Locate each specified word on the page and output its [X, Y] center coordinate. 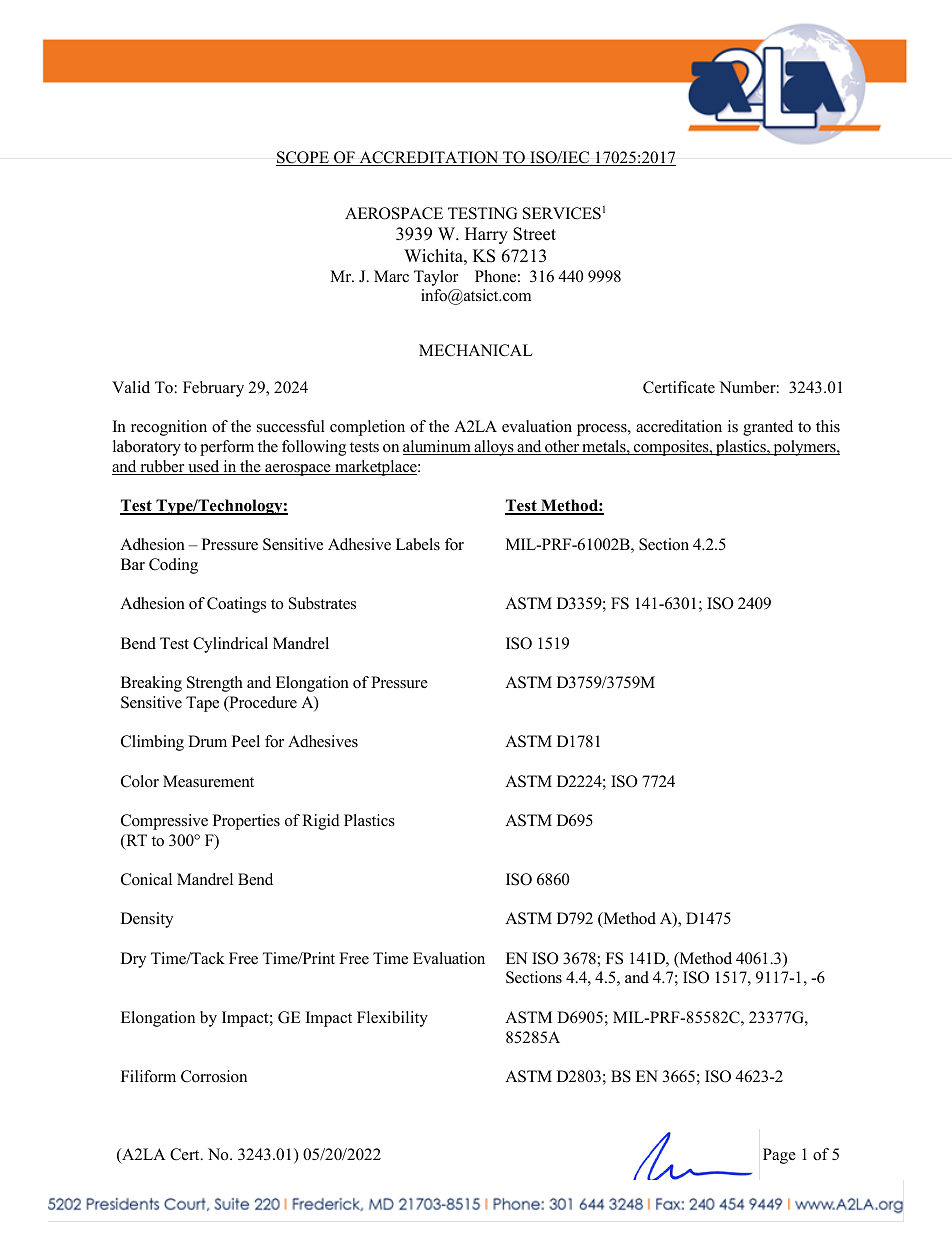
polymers [804, 448]
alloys [494, 448]
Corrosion [214, 1076]
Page [779, 1156]
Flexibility [392, 1019]
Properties [246, 822]
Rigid [321, 822]
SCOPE [303, 158]
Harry [486, 235]
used [204, 467]
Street [534, 234]
